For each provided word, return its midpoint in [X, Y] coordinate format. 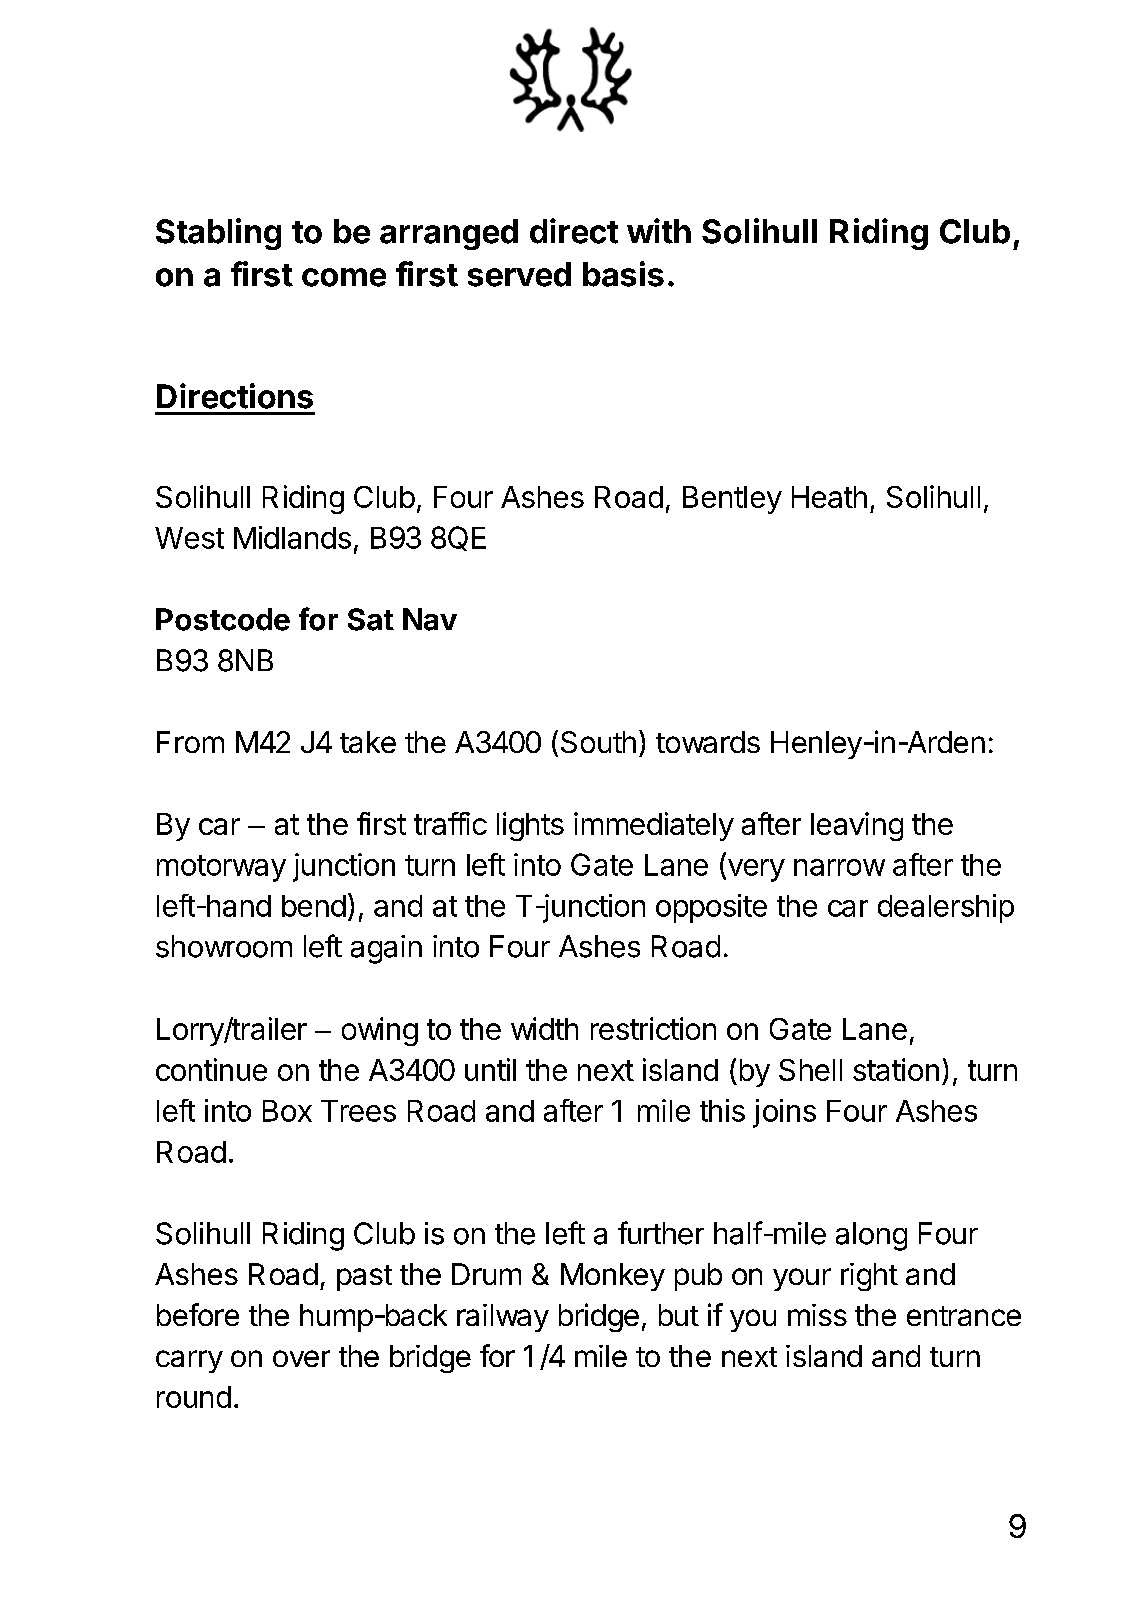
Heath [829, 497]
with [659, 231]
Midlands [292, 537]
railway [503, 1318]
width [544, 1028]
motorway [221, 868]
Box [287, 1111]
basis [623, 274]
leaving [857, 826]
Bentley [732, 500]
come [344, 277]
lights [530, 826]
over [301, 1358]
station [896, 1069]
